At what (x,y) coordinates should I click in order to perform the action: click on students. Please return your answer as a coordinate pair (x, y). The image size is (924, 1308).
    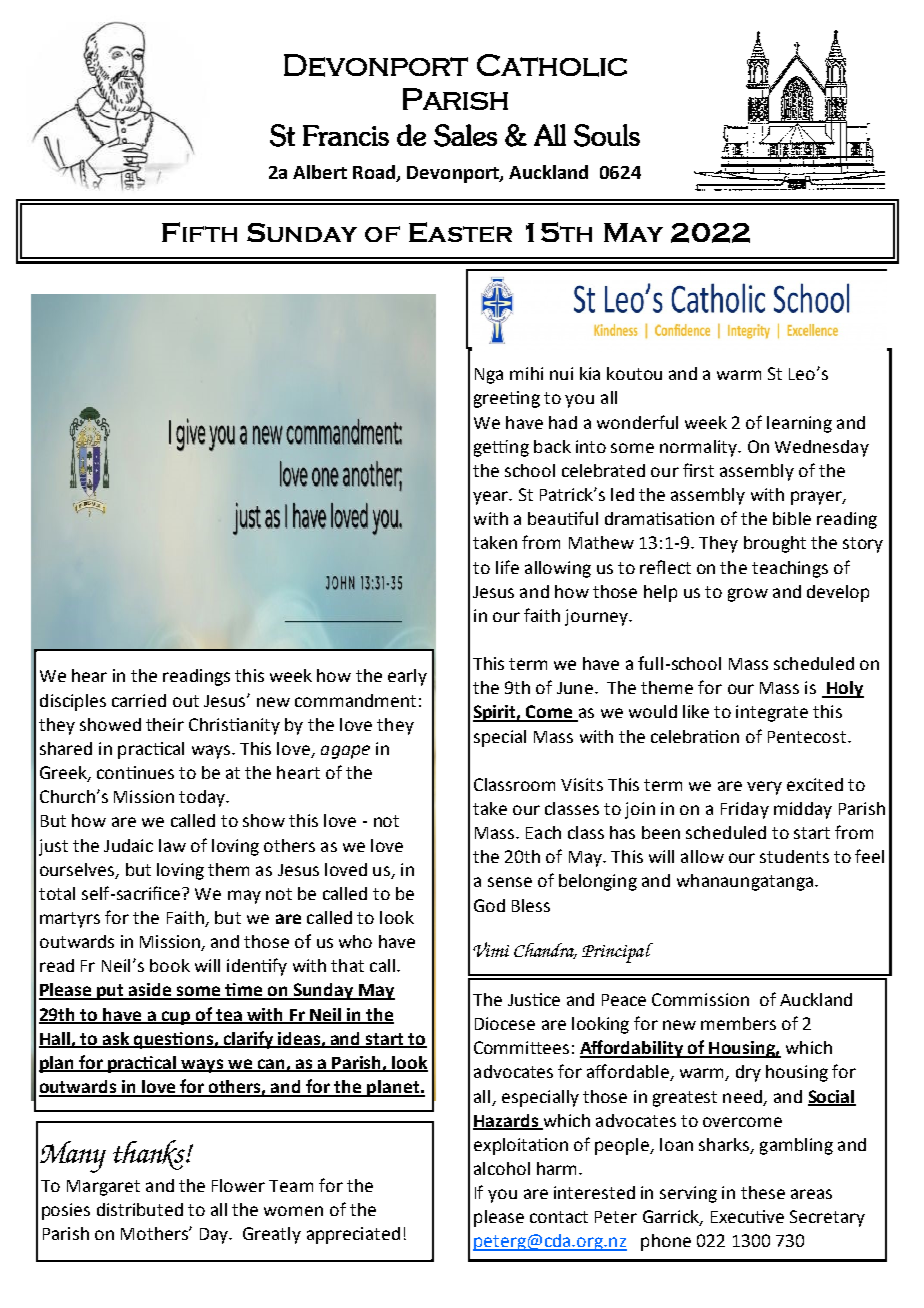
    Looking at the image, I should click on (794, 856).
